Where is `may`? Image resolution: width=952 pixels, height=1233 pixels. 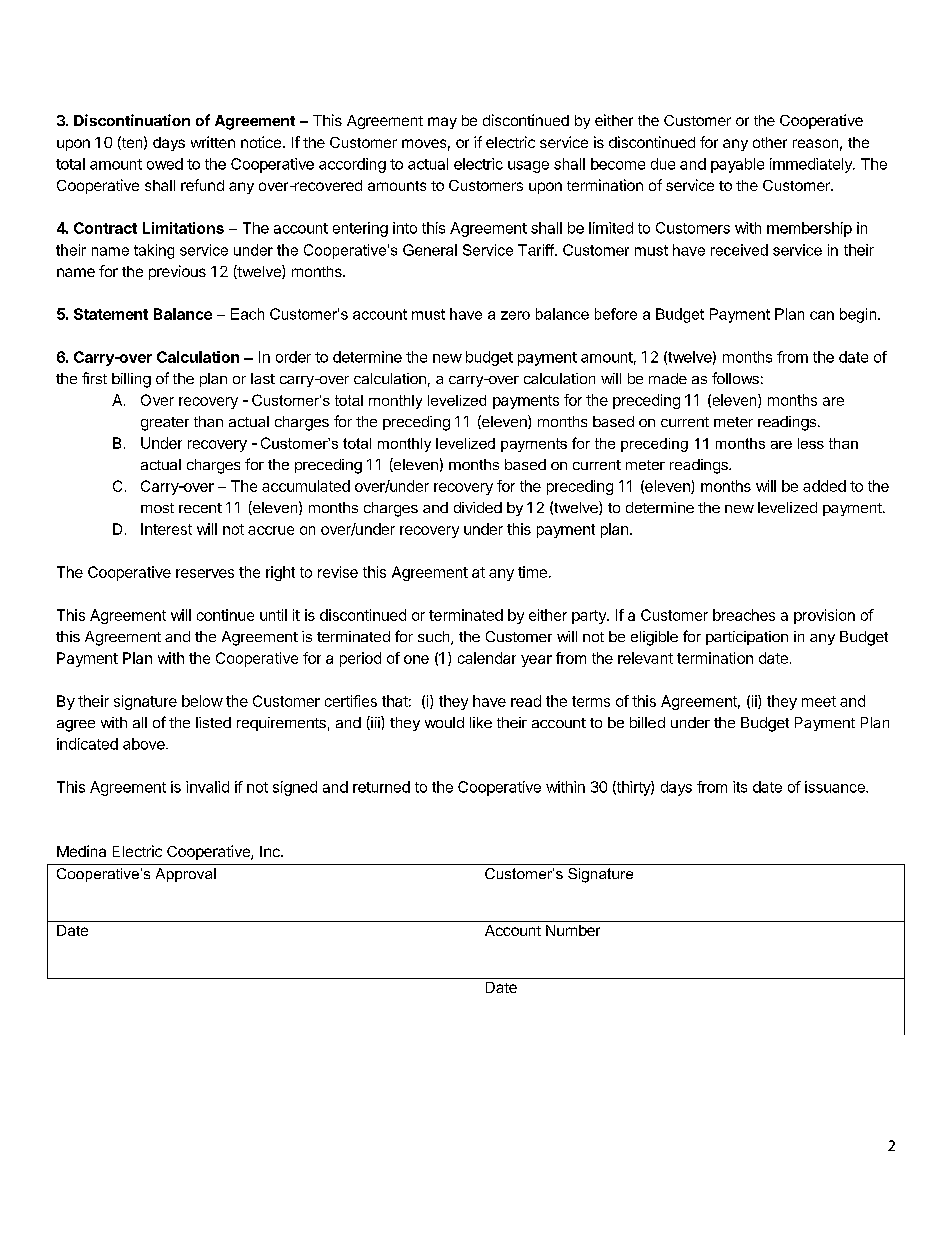 may is located at coordinates (442, 123).
